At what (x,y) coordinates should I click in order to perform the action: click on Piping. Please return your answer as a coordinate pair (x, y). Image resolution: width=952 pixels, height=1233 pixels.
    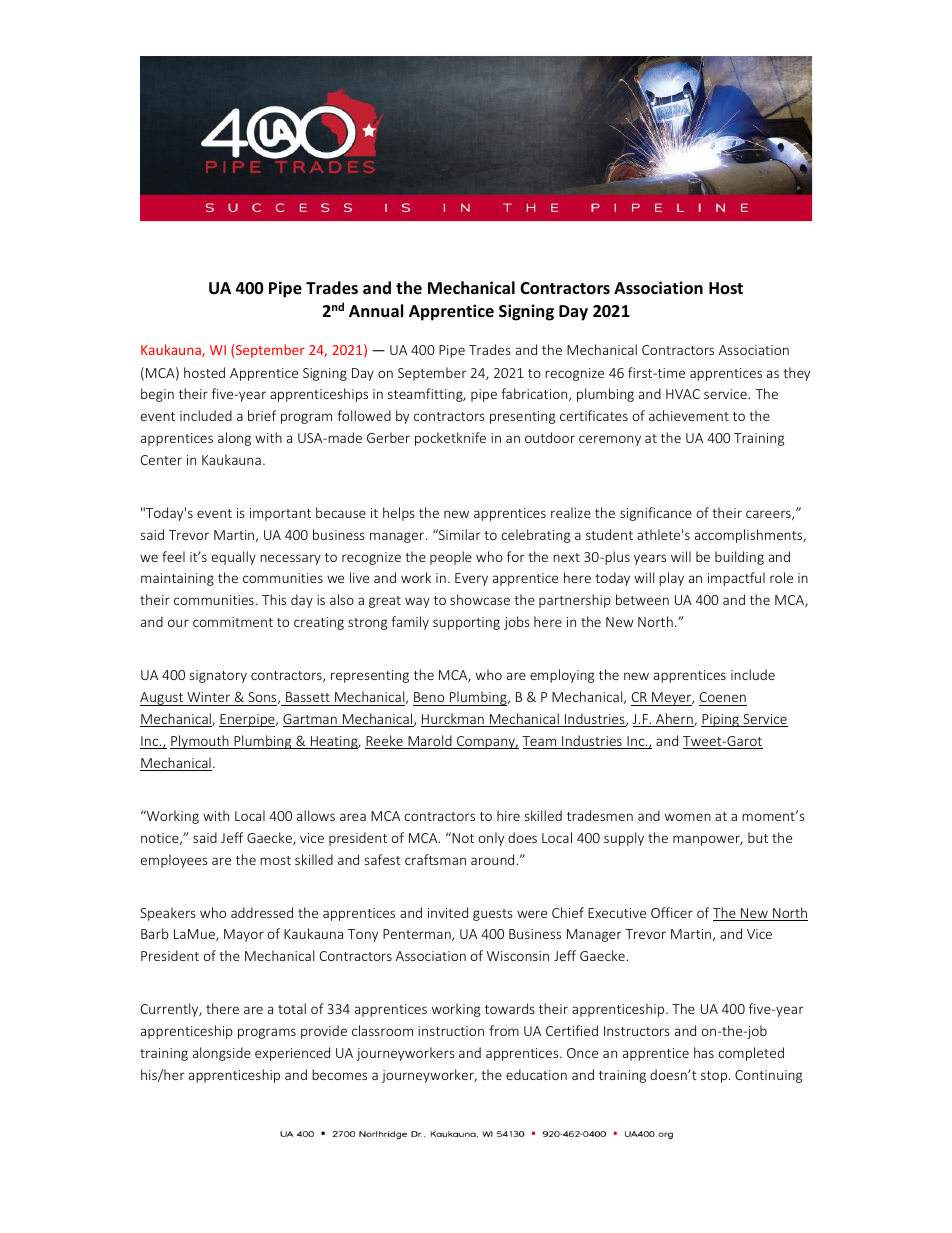
    Looking at the image, I should click on (721, 720).
